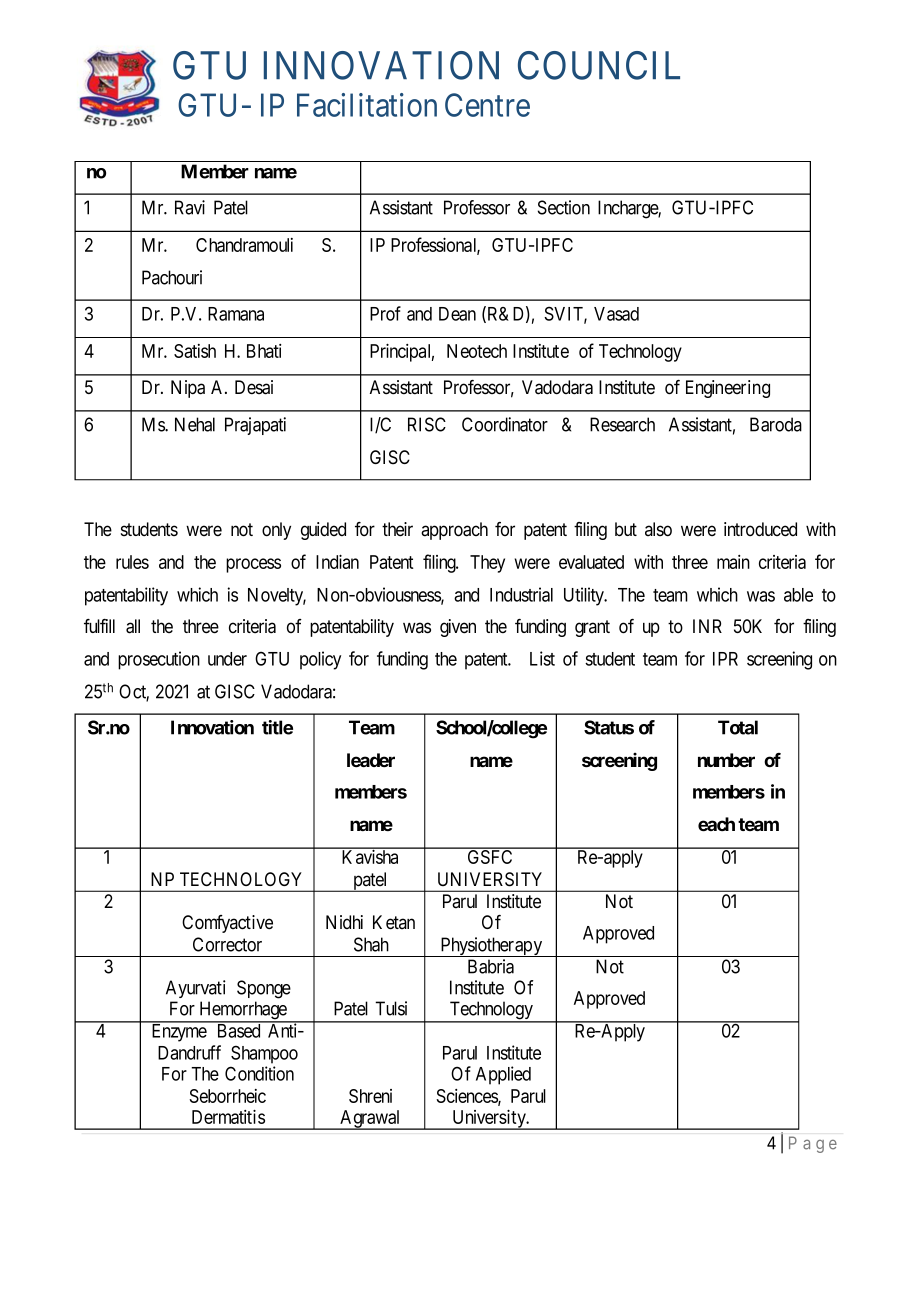  What do you see at coordinates (254, 387) in the screenshot?
I see `Desai` at bounding box center [254, 387].
